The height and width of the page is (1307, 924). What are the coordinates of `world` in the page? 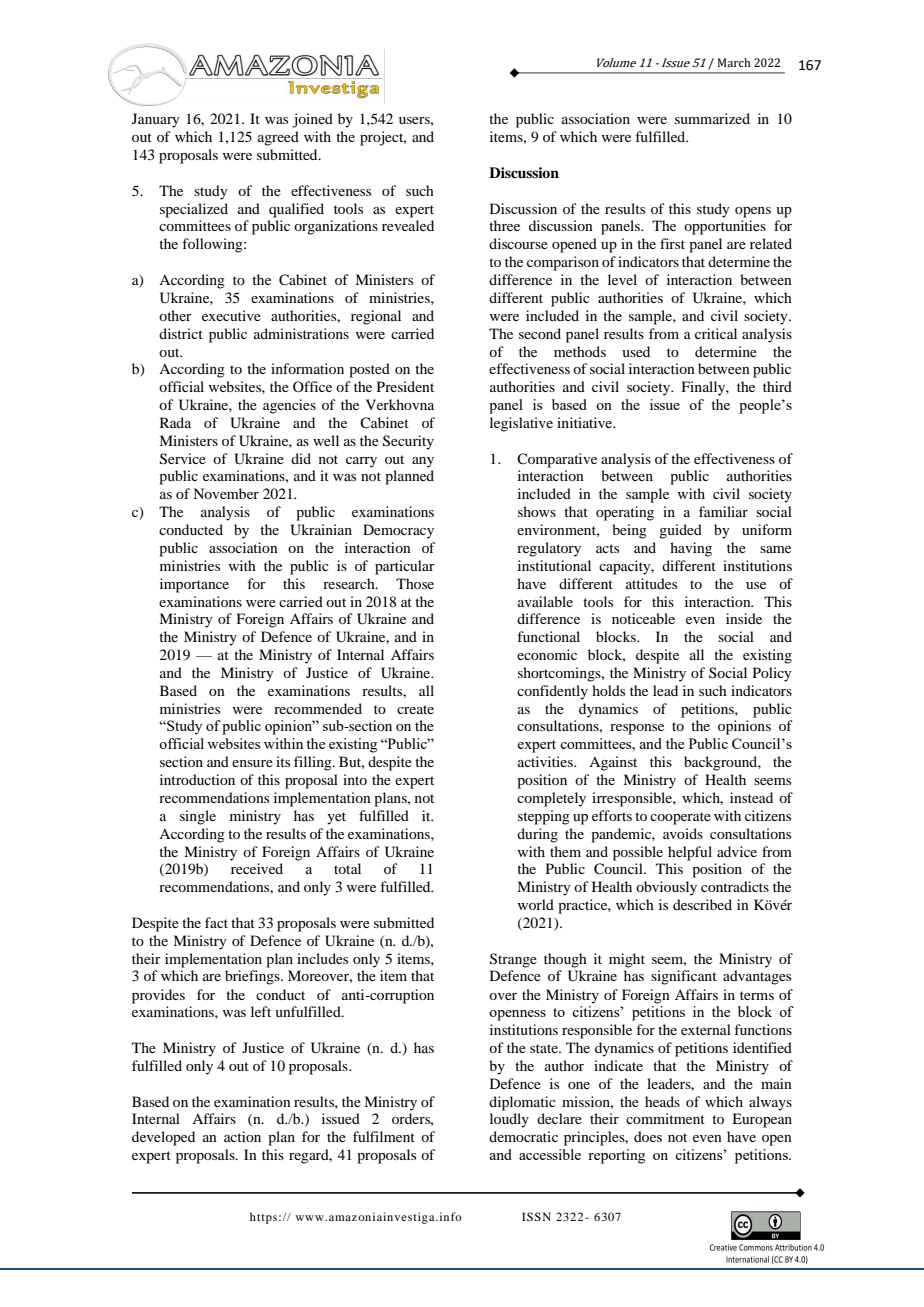 It's located at (536, 904).
